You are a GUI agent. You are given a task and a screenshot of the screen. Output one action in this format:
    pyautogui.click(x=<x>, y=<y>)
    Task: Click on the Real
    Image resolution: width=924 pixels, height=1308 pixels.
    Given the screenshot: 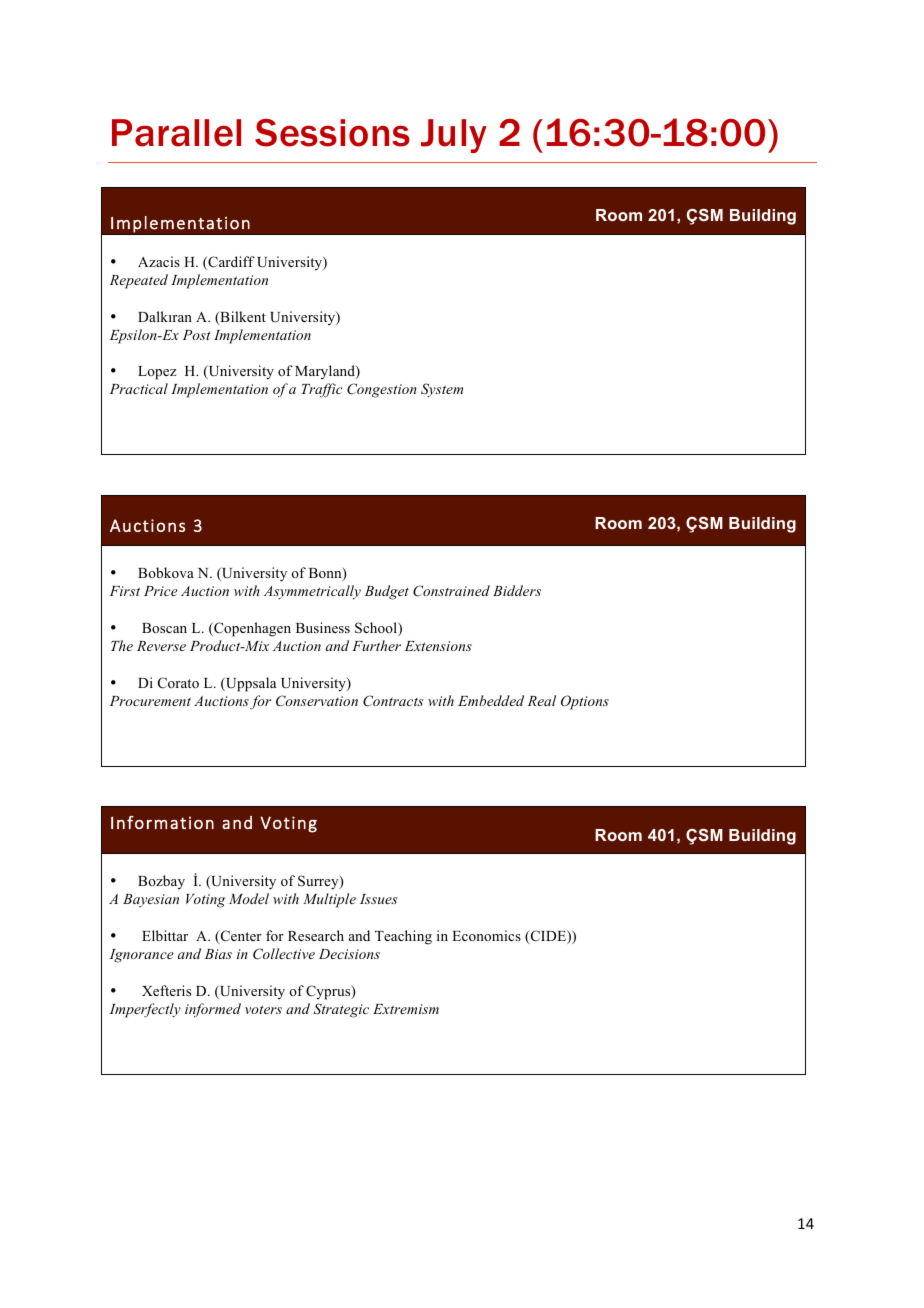 What is the action you would take?
    pyautogui.click(x=542, y=700)
